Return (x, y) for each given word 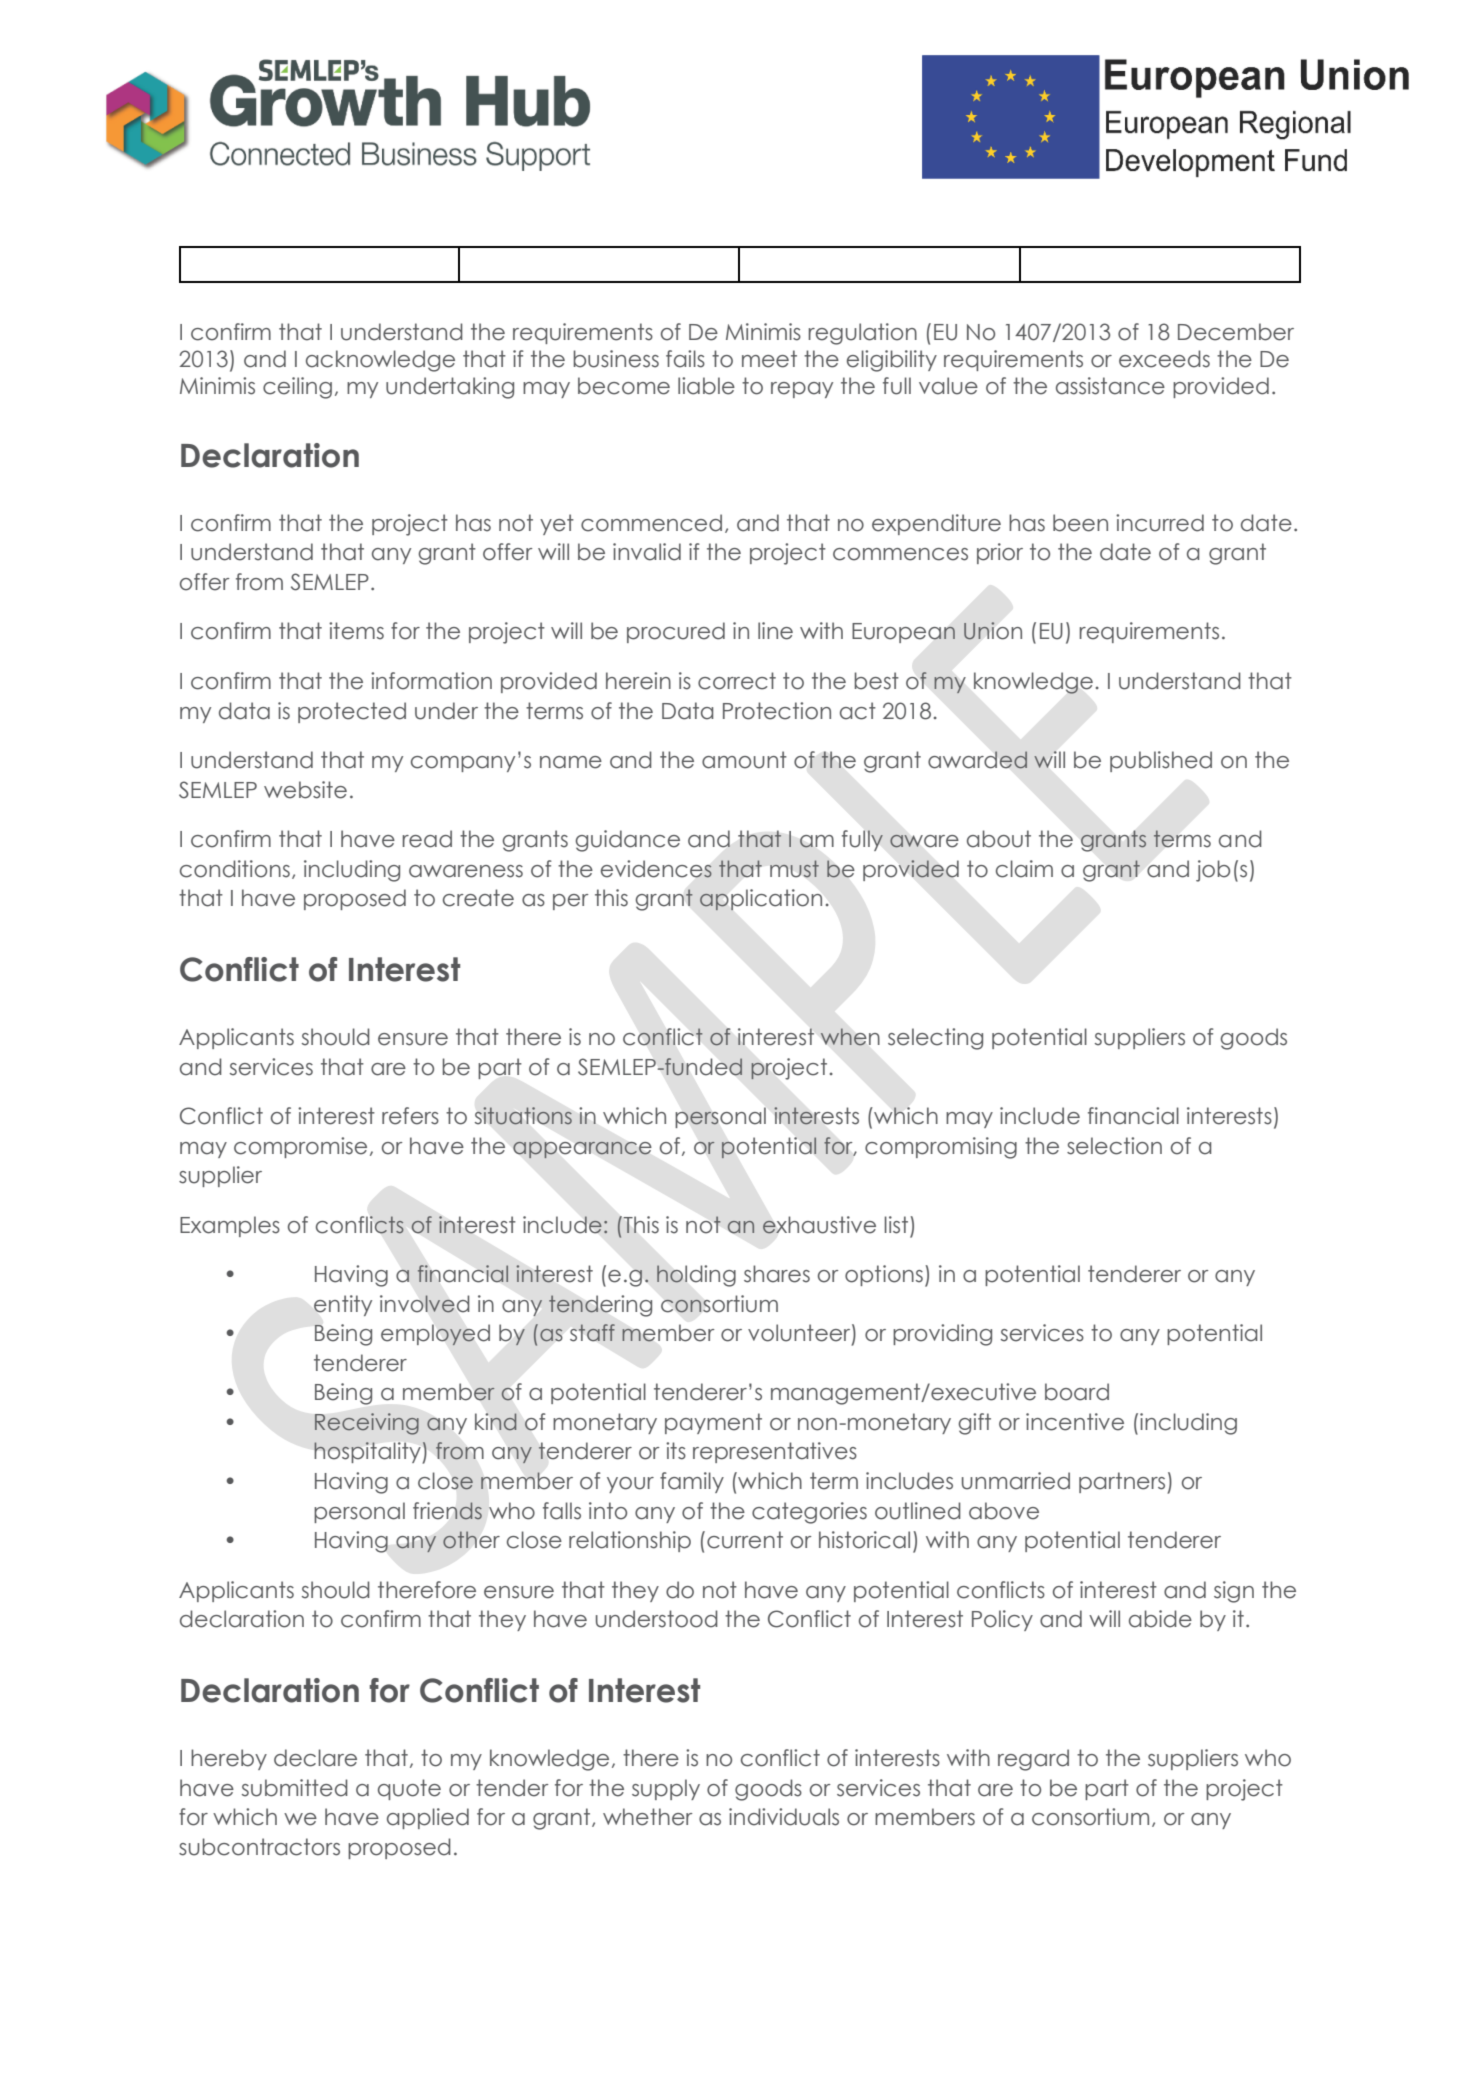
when (850, 1036)
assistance (1110, 386)
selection (1114, 1146)
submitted (295, 1788)
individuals (784, 1817)
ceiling (297, 388)
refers (410, 1116)
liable (706, 386)
